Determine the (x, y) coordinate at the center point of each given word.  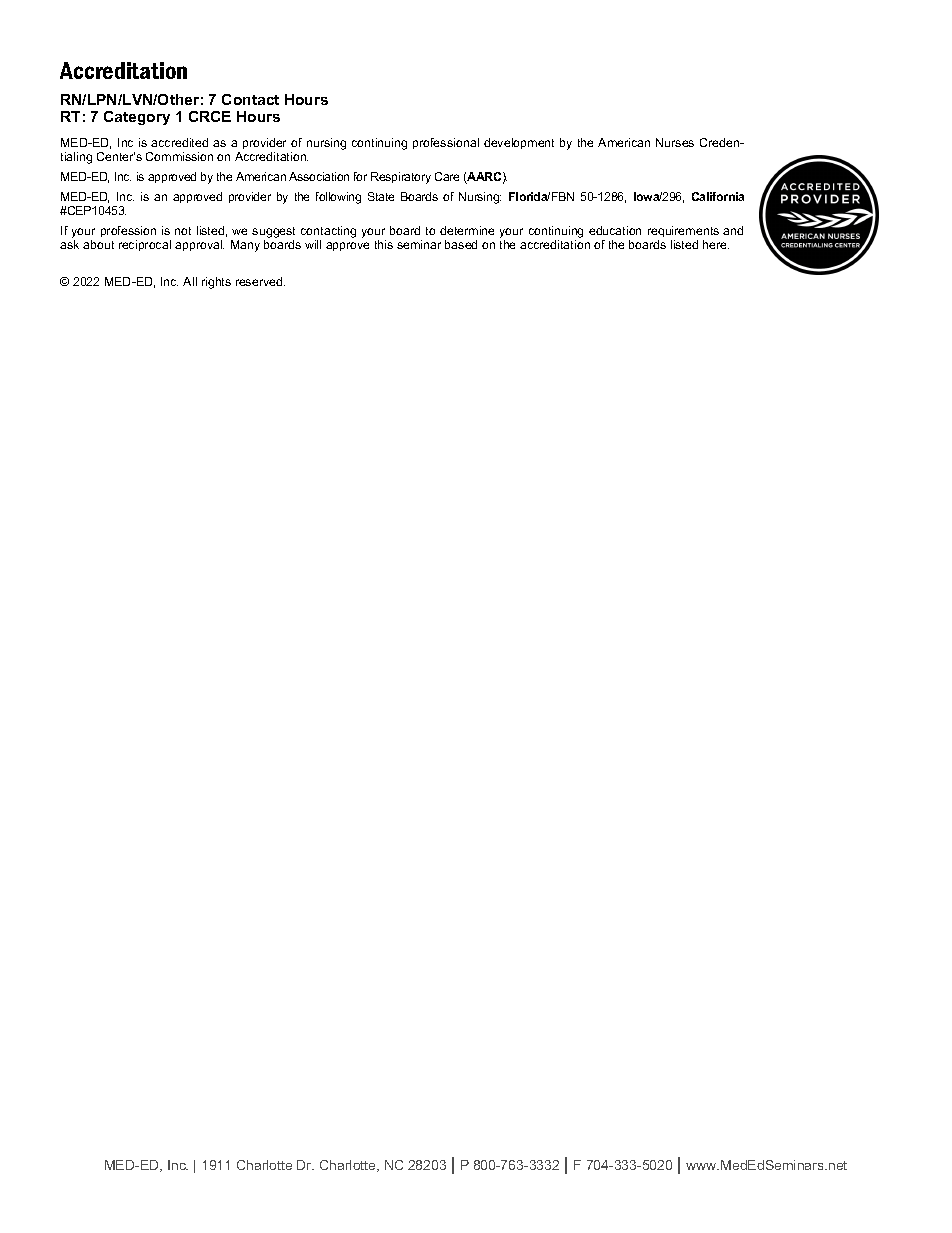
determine (467, 230)
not (183, 231)
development (519, 143)
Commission (179, 156)
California (718, 196)
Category (137, 118)
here (716, 244)
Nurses (675, 142)
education (615, 230)
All (190, 281)
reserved (260, 281)
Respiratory (401, 178)
